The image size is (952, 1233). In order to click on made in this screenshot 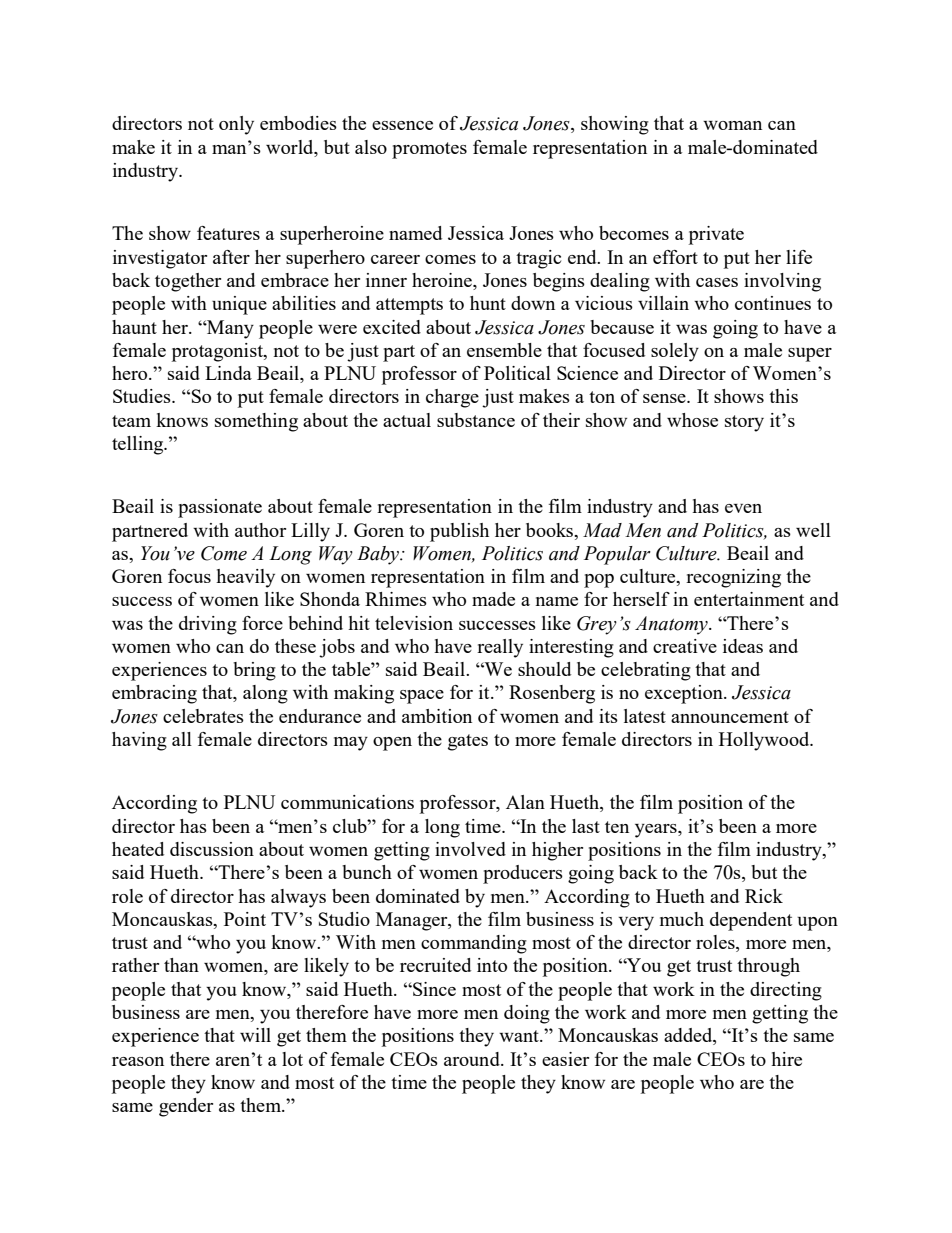, I will do `click(493, 599)`.
